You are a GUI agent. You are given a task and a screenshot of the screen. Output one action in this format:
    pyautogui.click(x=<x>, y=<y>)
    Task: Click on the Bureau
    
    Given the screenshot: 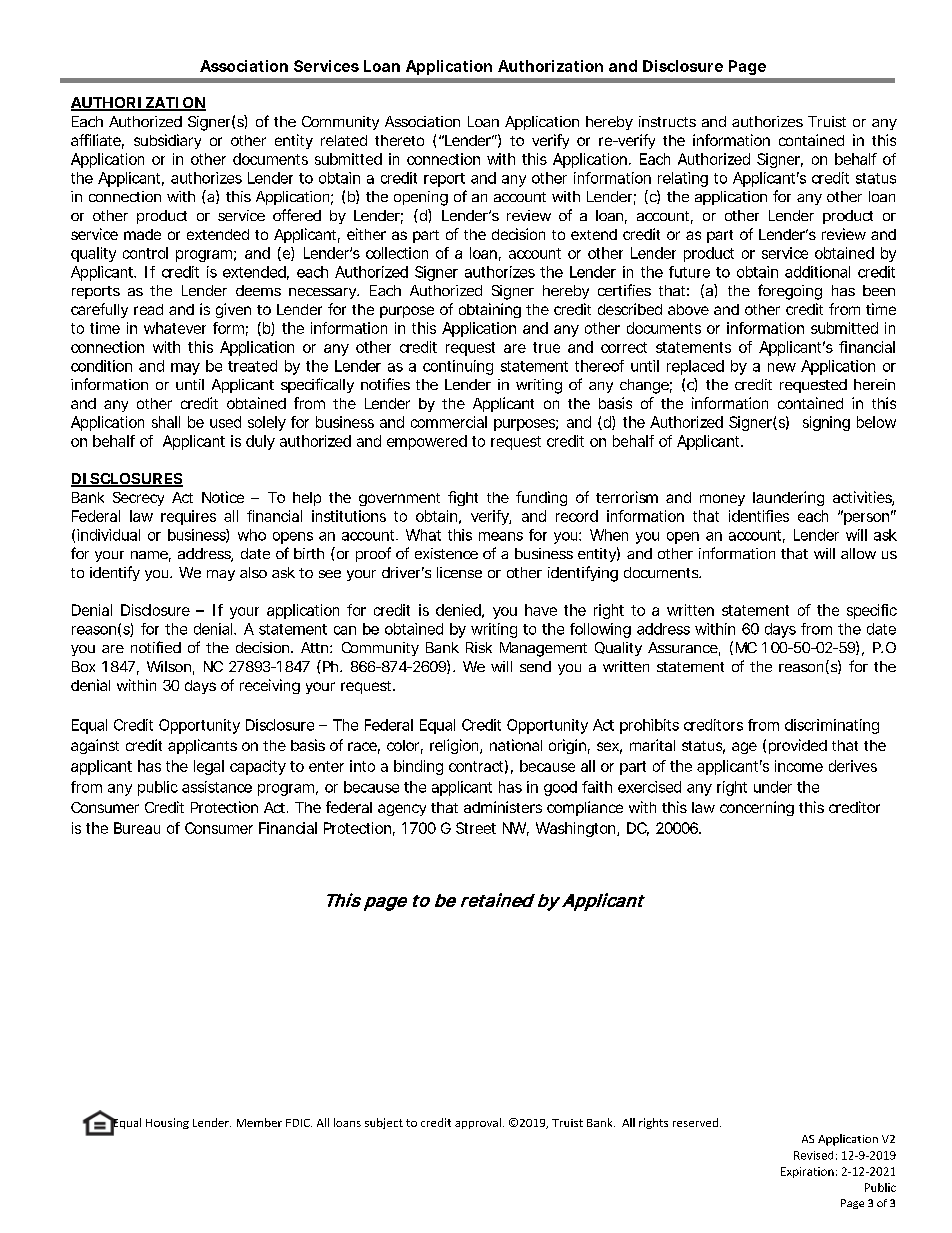 What is the action you would take?
    pyautogui.click(x=137, y=828)
